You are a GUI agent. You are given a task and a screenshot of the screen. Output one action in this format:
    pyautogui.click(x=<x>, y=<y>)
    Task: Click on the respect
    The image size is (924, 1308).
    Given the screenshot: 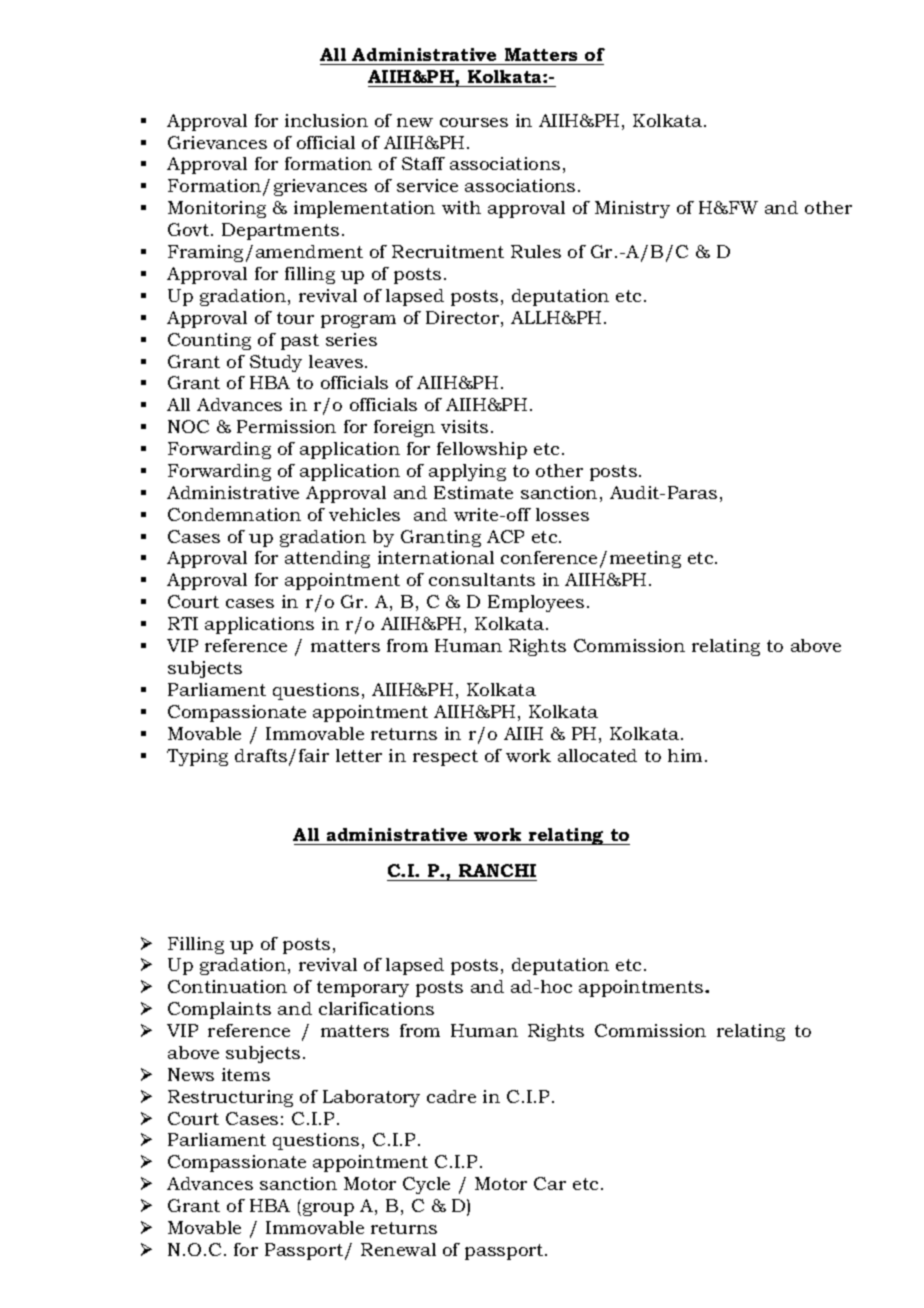 What is the action you would take?
    pyautogui.click(x=445, y=758)
